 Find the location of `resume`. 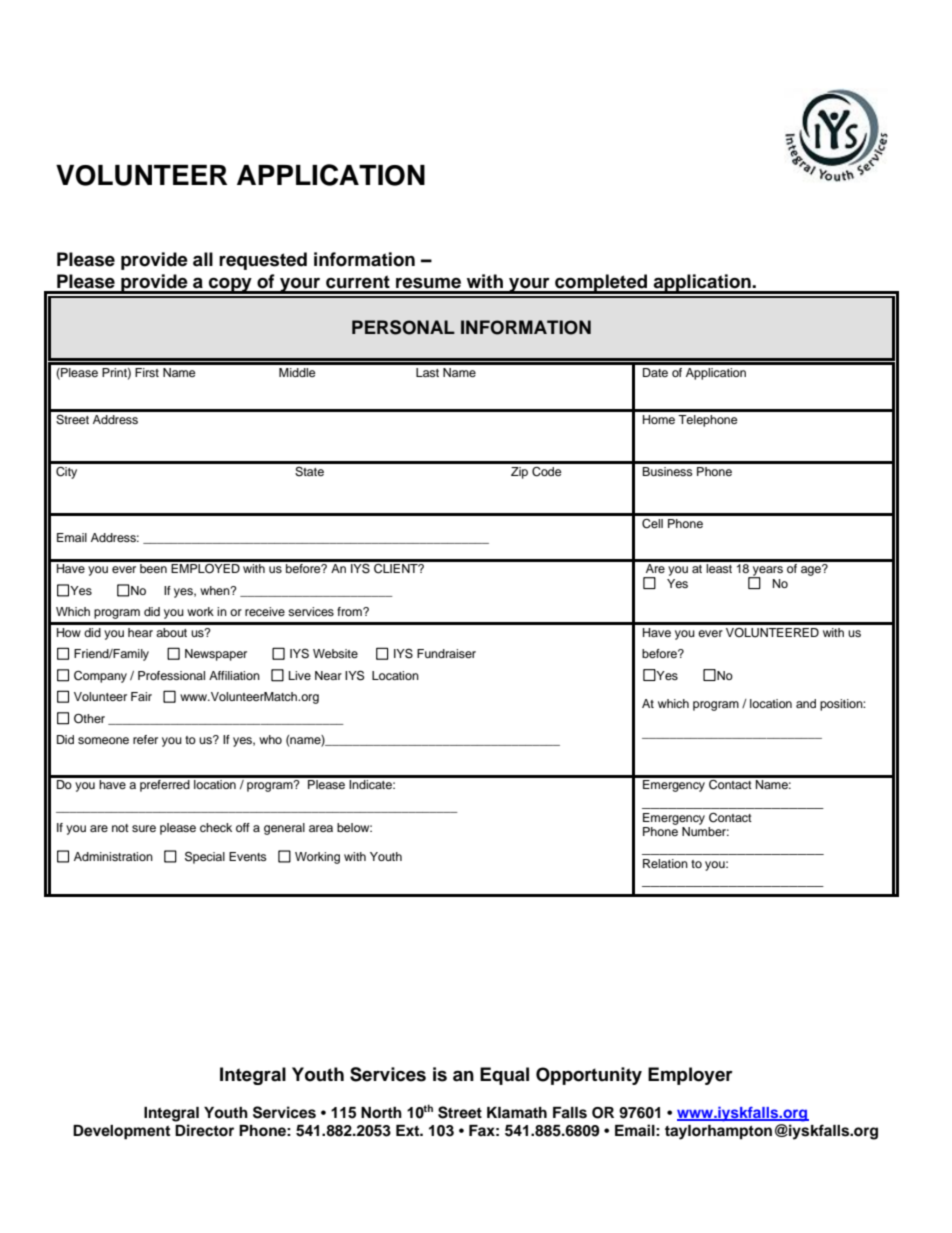

resume is located at coordinates (428, 283).
